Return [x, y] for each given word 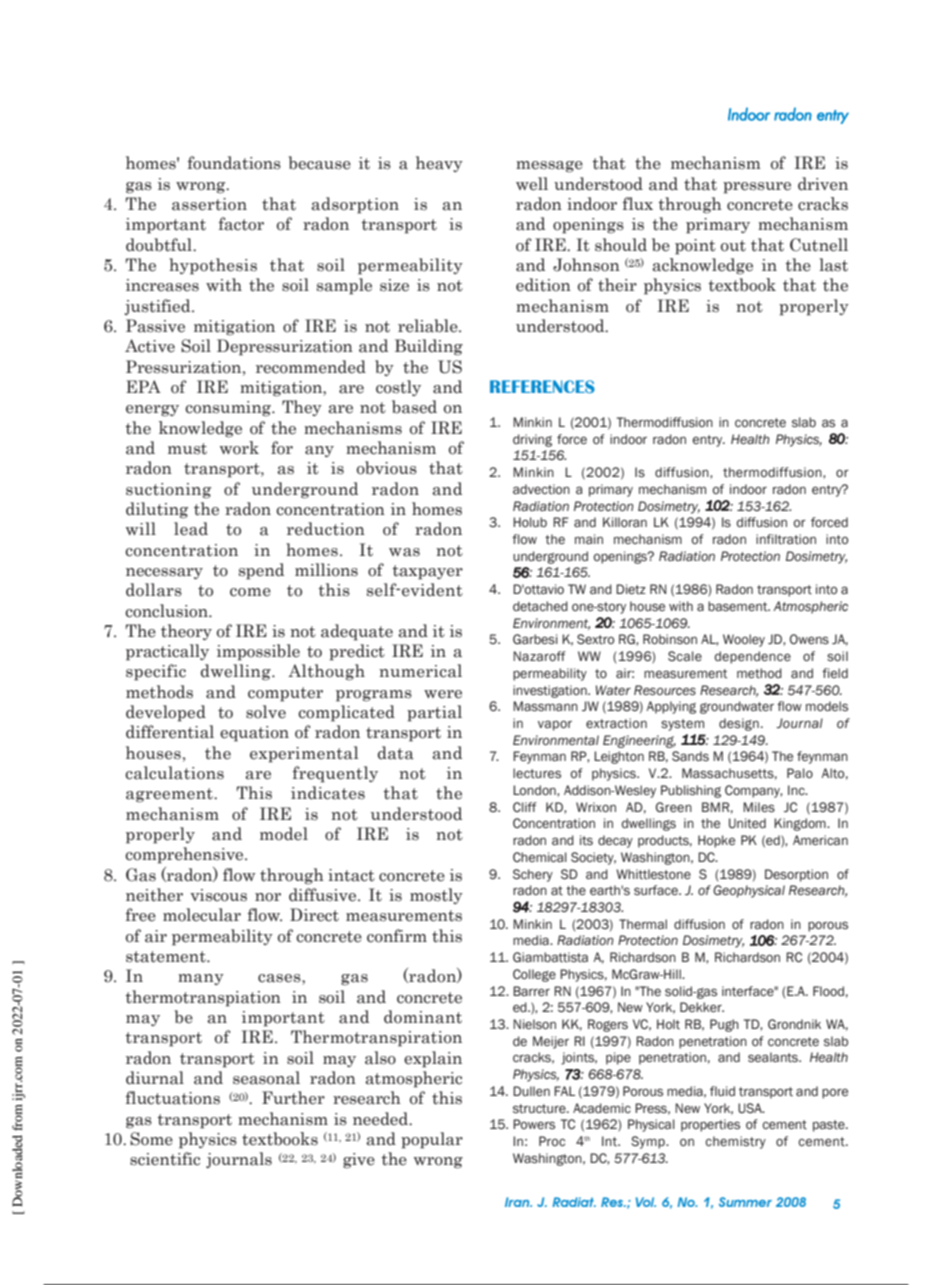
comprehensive [185, 855]
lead [191, 529]
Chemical [540, 857]
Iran [518, 1202]
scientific [165, 1159]
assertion [209, 204]
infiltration [786, 539]
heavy [439, 164]
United [747, 823]
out [733, 246]
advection [541, 489]
